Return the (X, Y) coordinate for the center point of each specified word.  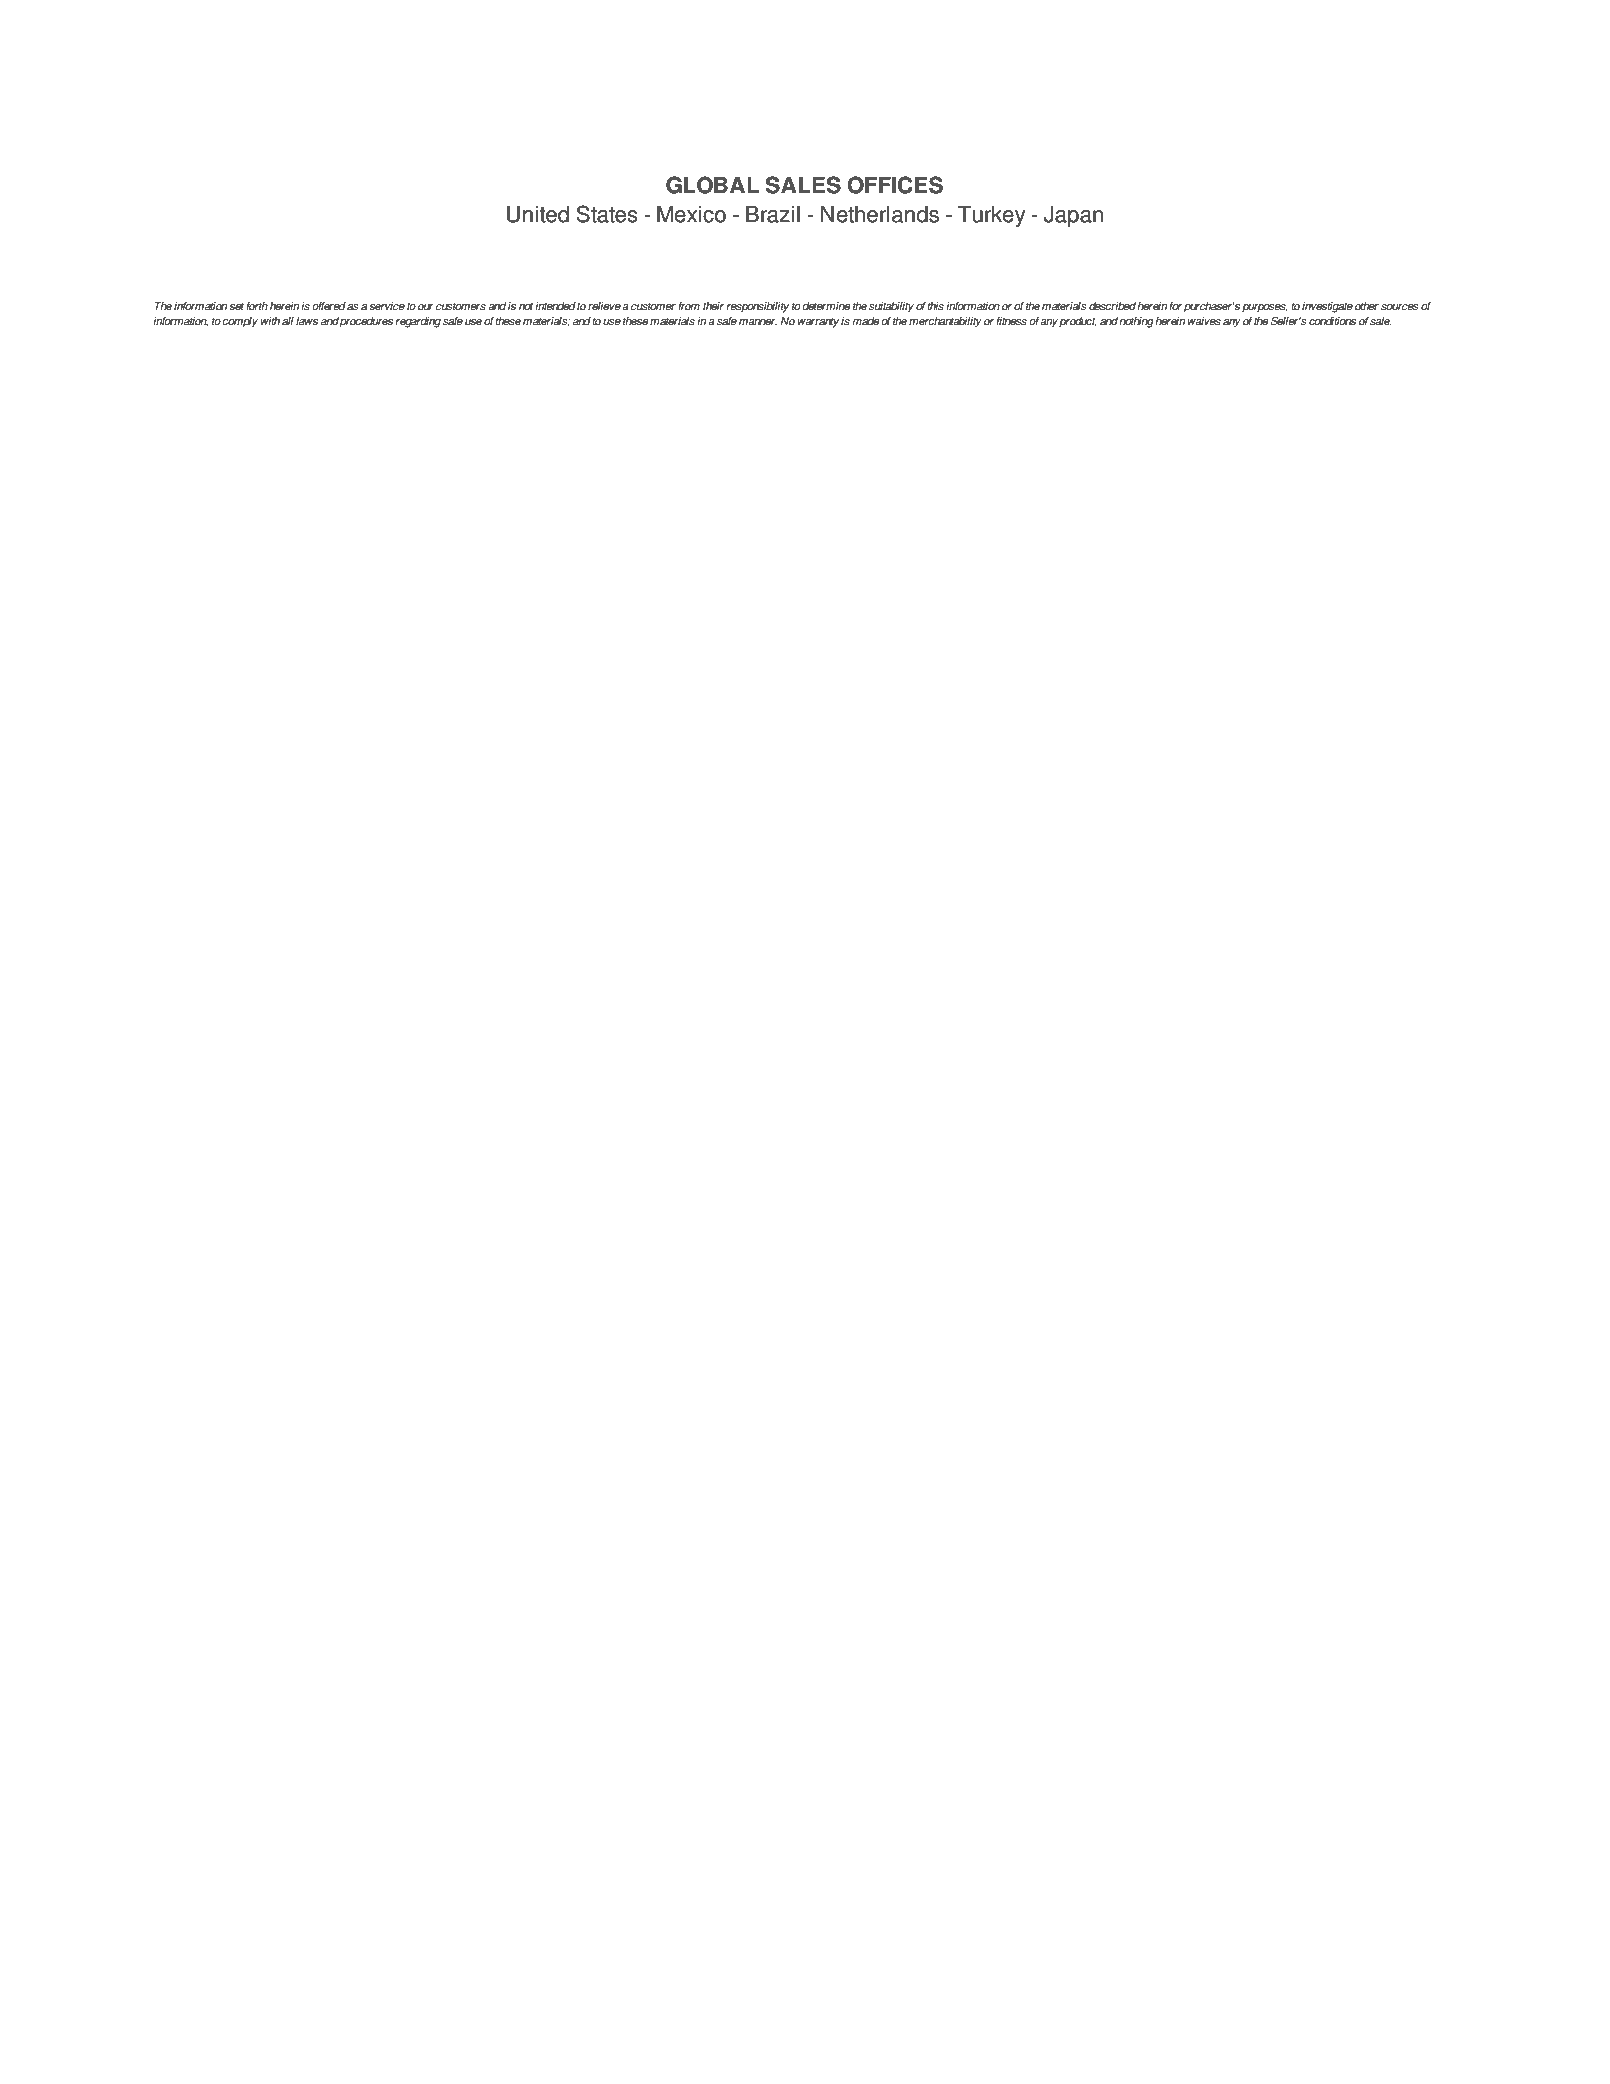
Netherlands (880, 214)
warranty (818, 322)
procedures (366, 322)
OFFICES (895, 185)
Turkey (991, 216)
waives (1204, 321)
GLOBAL (712, 185)
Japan (1073, 216)
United (538, 214)
